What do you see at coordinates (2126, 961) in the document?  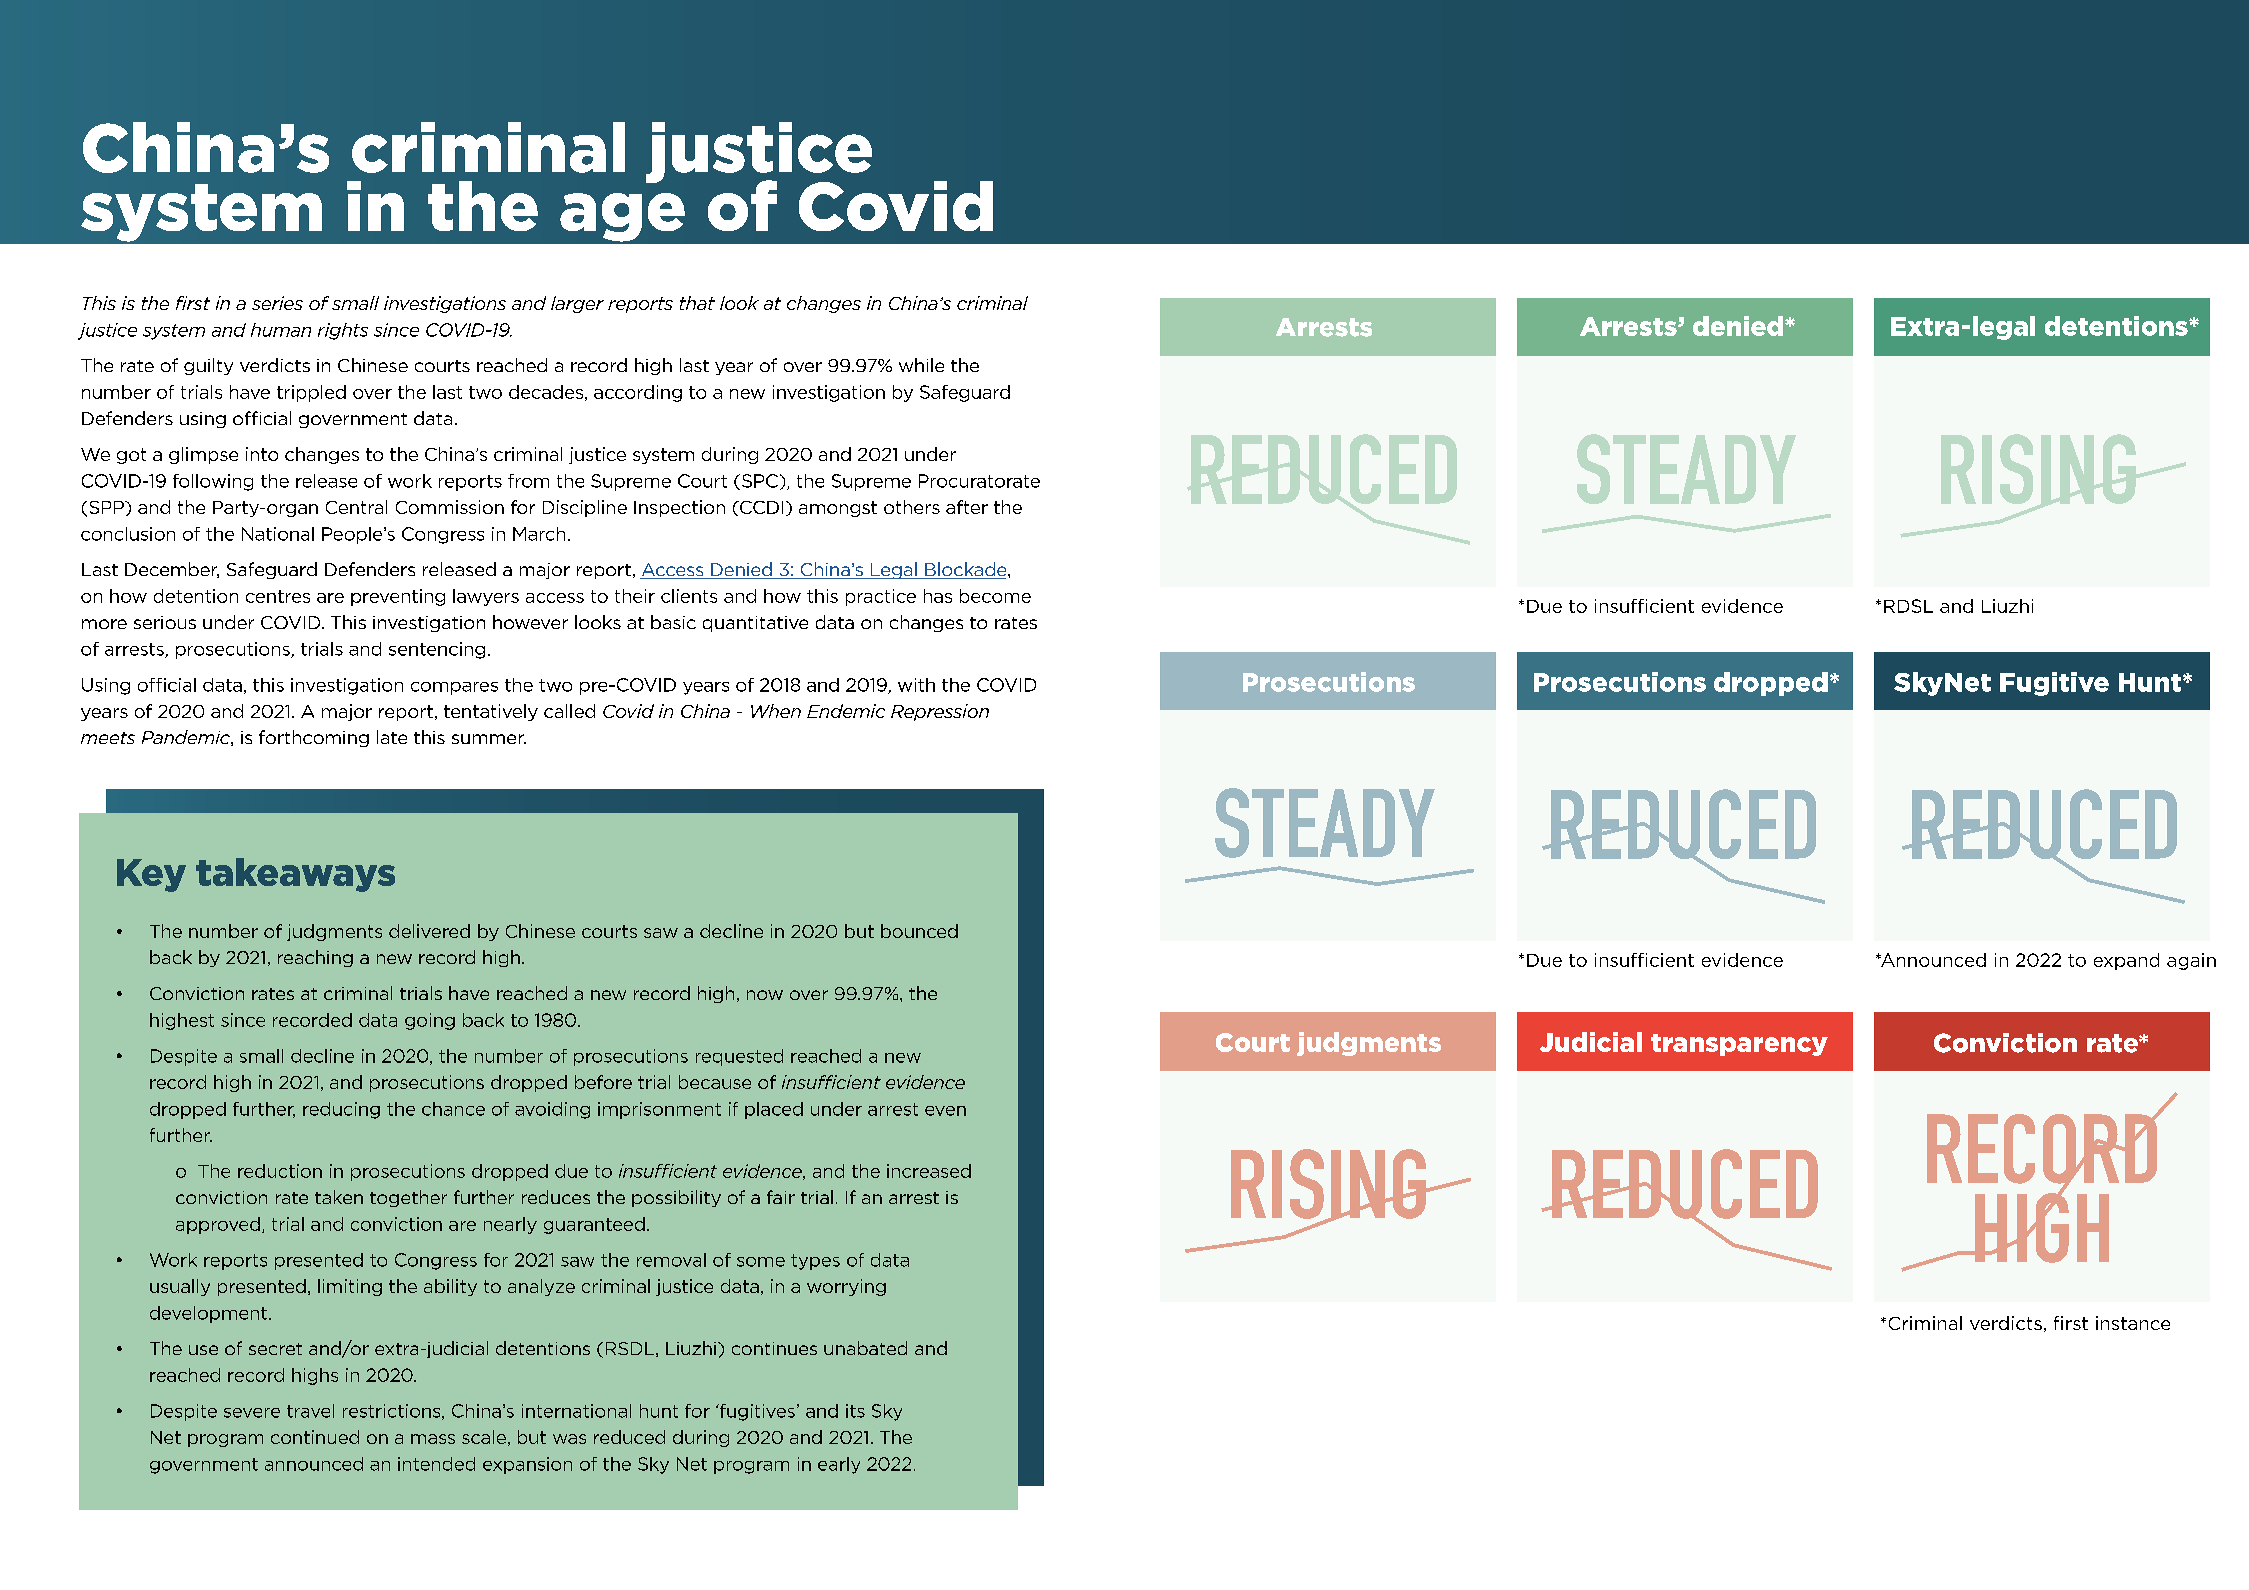 I see `expand` at bounding box center [2126, 961].
